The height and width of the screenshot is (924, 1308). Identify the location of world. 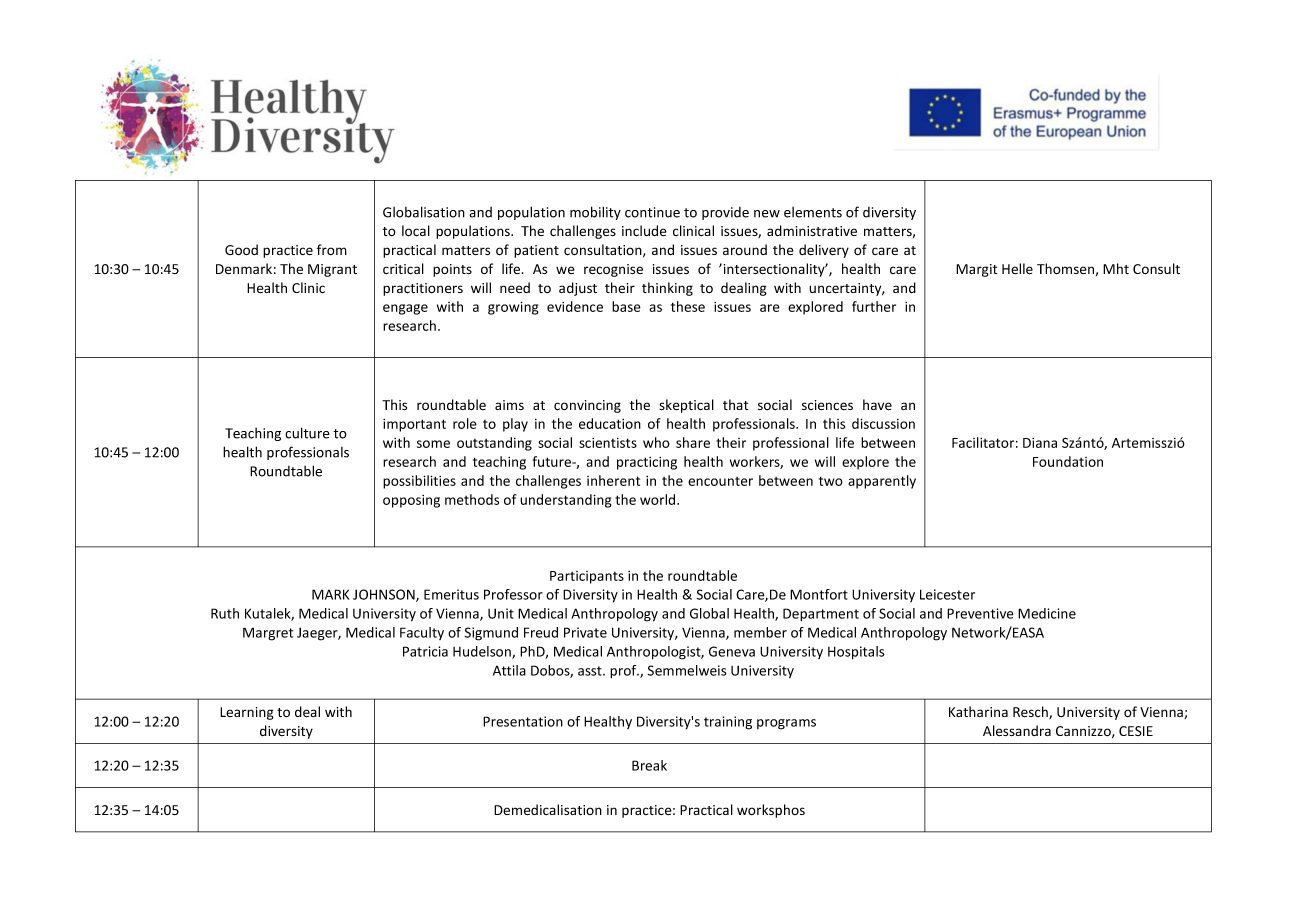
(659, 499).
